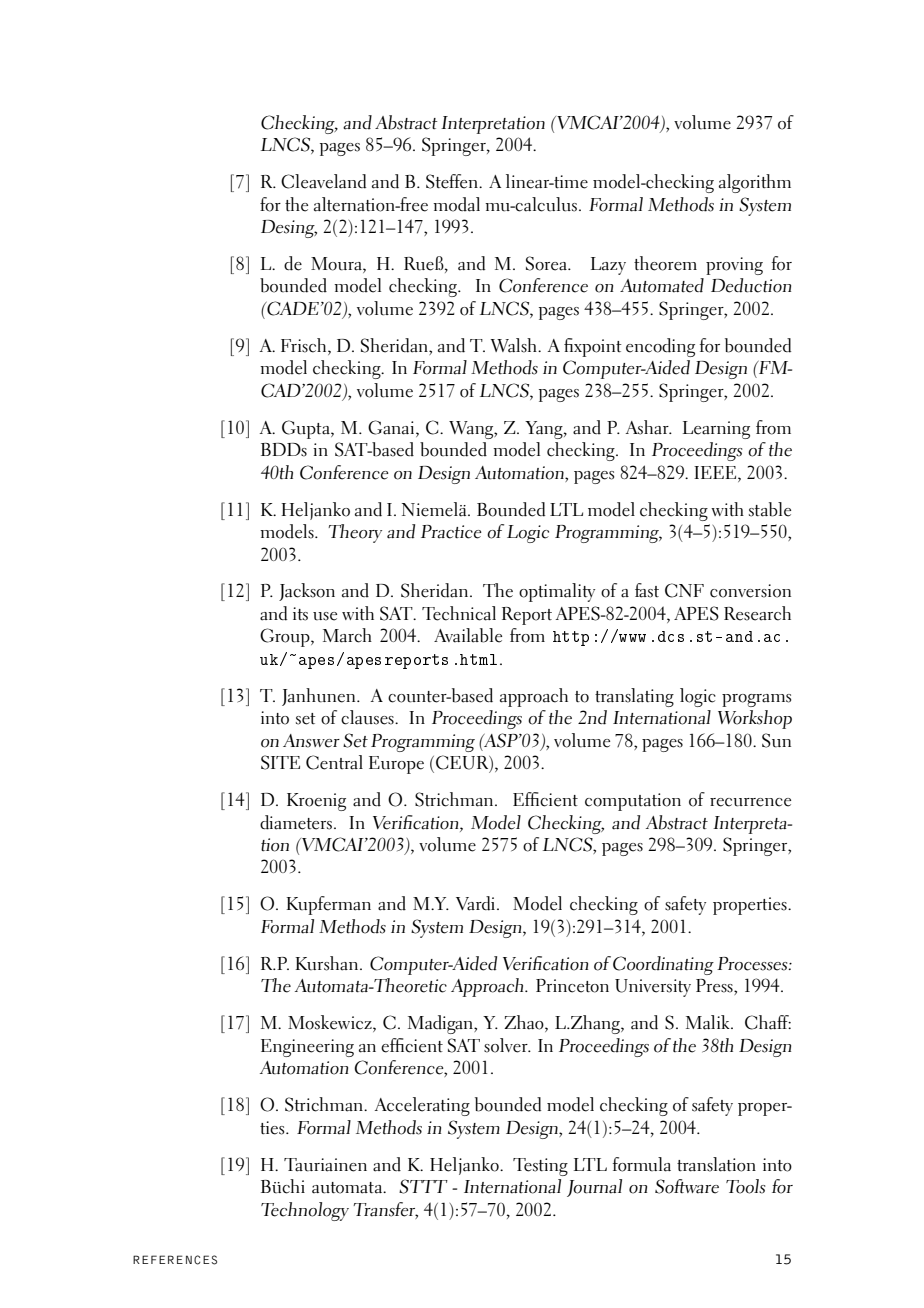 The image size is (924, 1308). Describe the element at coordinates (755, 183) in the page. I see `algorithm` at that location.
